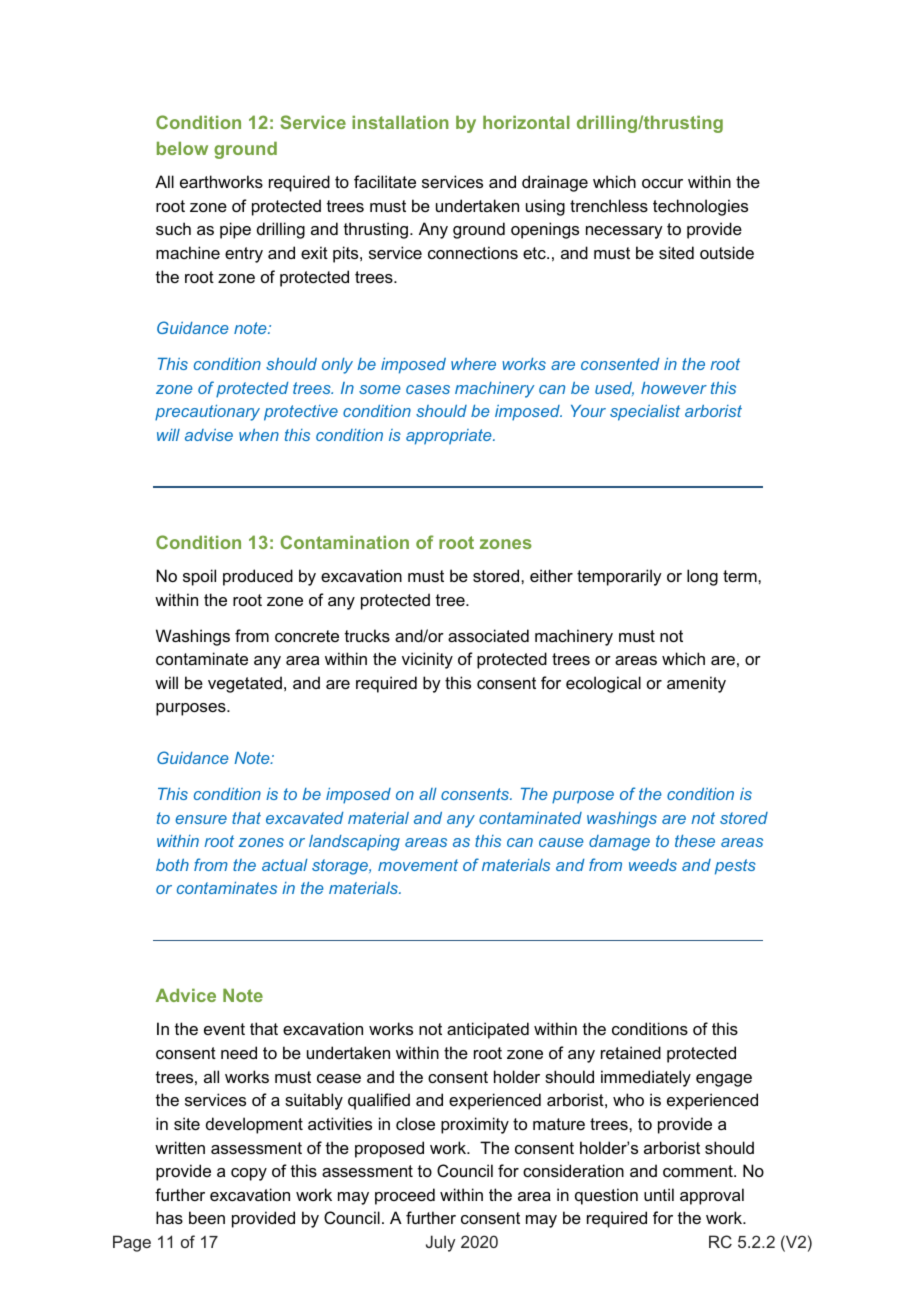 The image size is (924, 1308). I want to click on vicinity, so click(427, 660).
